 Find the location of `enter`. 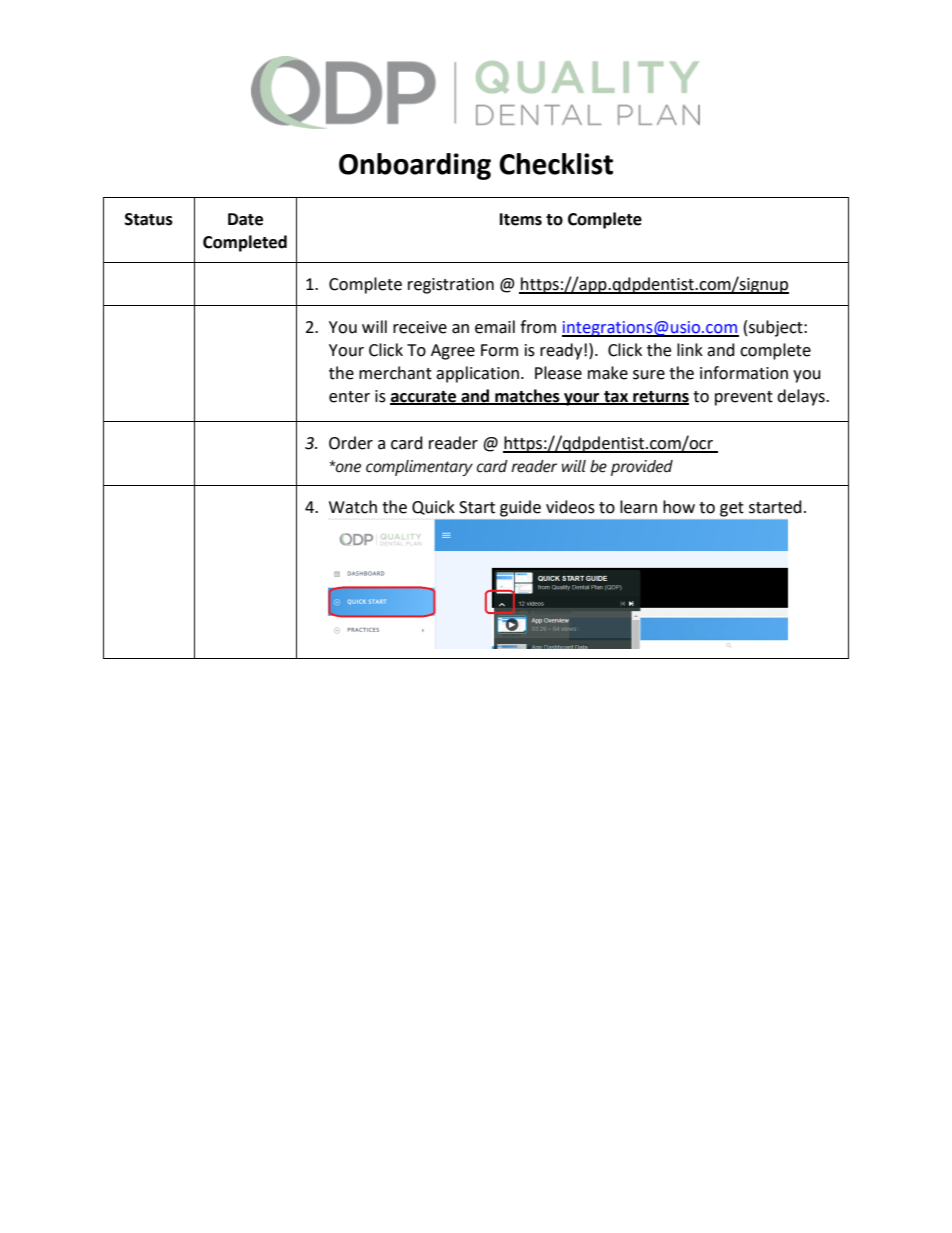

enter is located at coordinates (349, 397).
